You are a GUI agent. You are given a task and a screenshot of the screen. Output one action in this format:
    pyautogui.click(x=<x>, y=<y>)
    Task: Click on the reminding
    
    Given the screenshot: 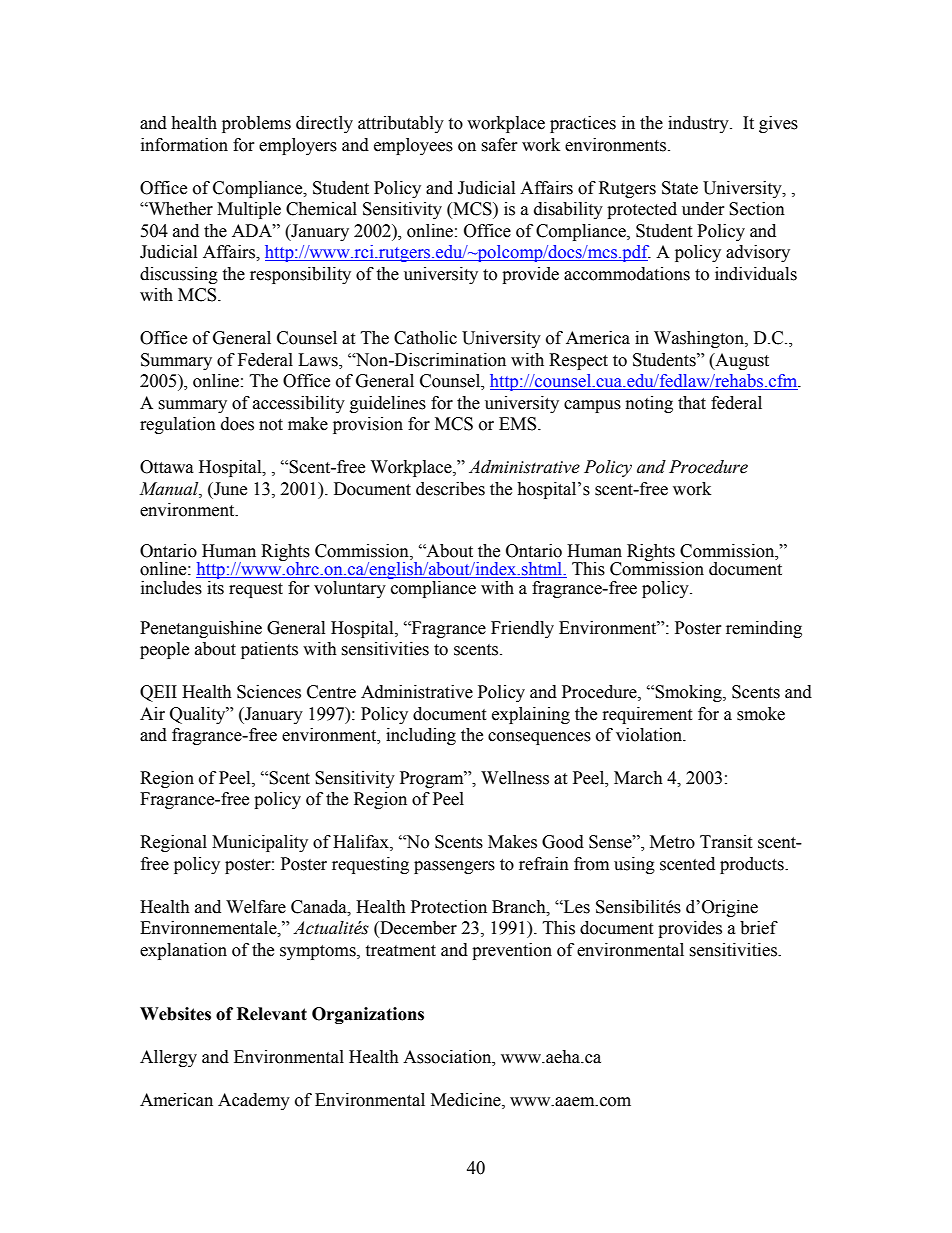 What is the action you would take?
    pyautogui.click(x=764, y=629)
